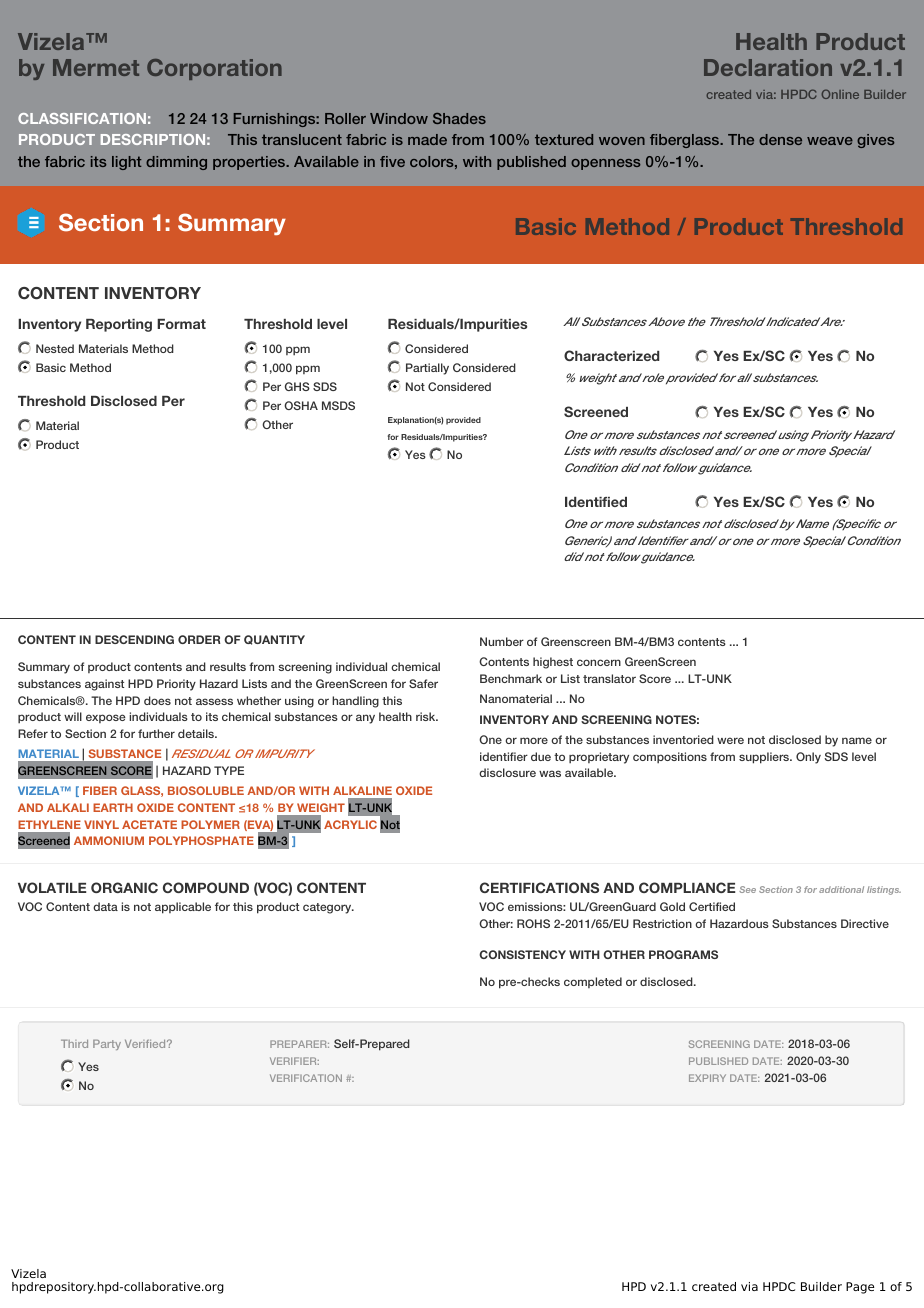  I want to click on Party, so click(107, 1045).
